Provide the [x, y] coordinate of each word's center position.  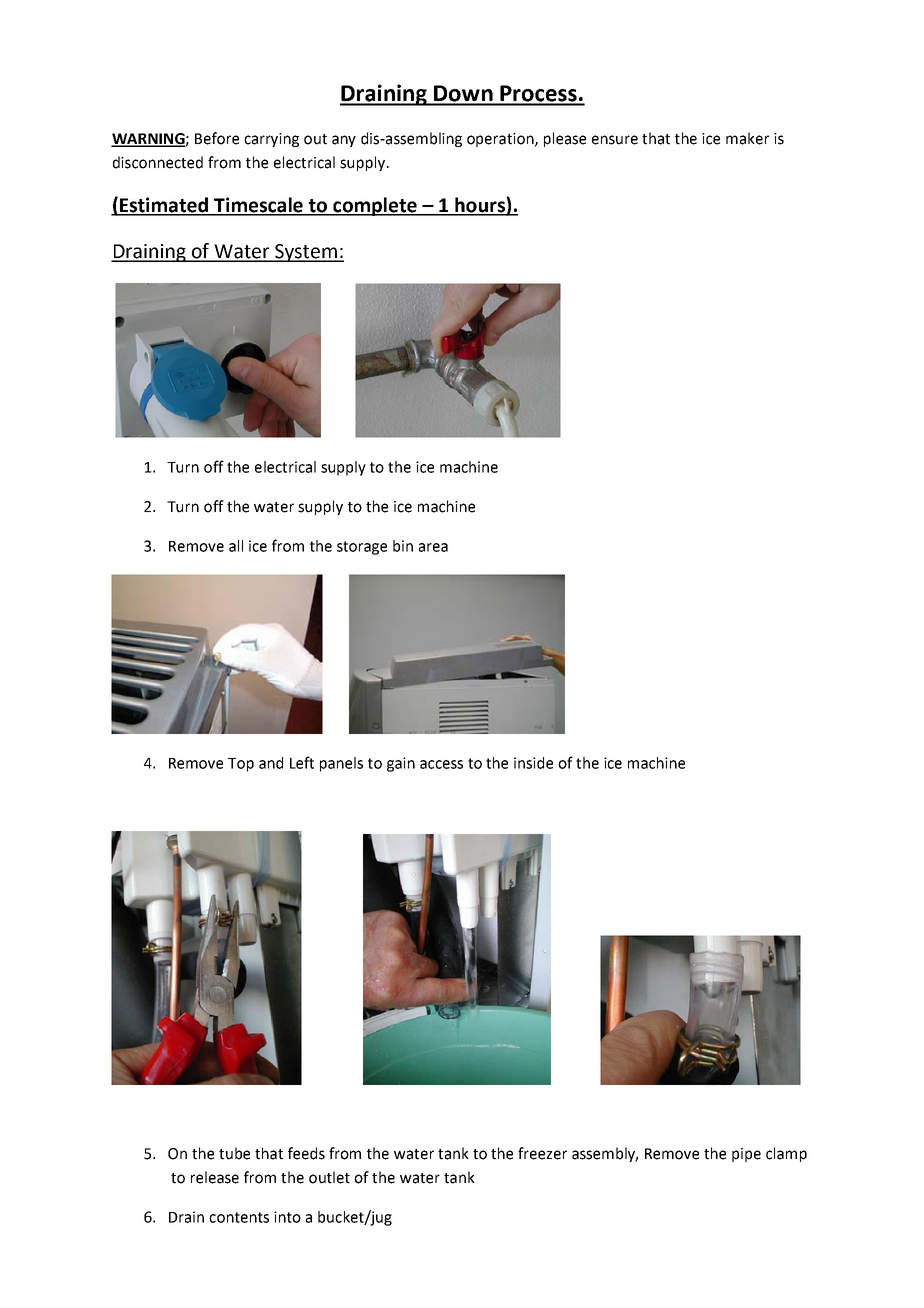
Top [241, 765]
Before [217, 138]
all [236, 546]
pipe [746, 1155]
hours [480, 206]
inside [533, 763]
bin [403, 546]
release [215, 1177]
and [271, 763]
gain [401, 764]
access [441, 764]
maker [747, 138]
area [433, 547]
